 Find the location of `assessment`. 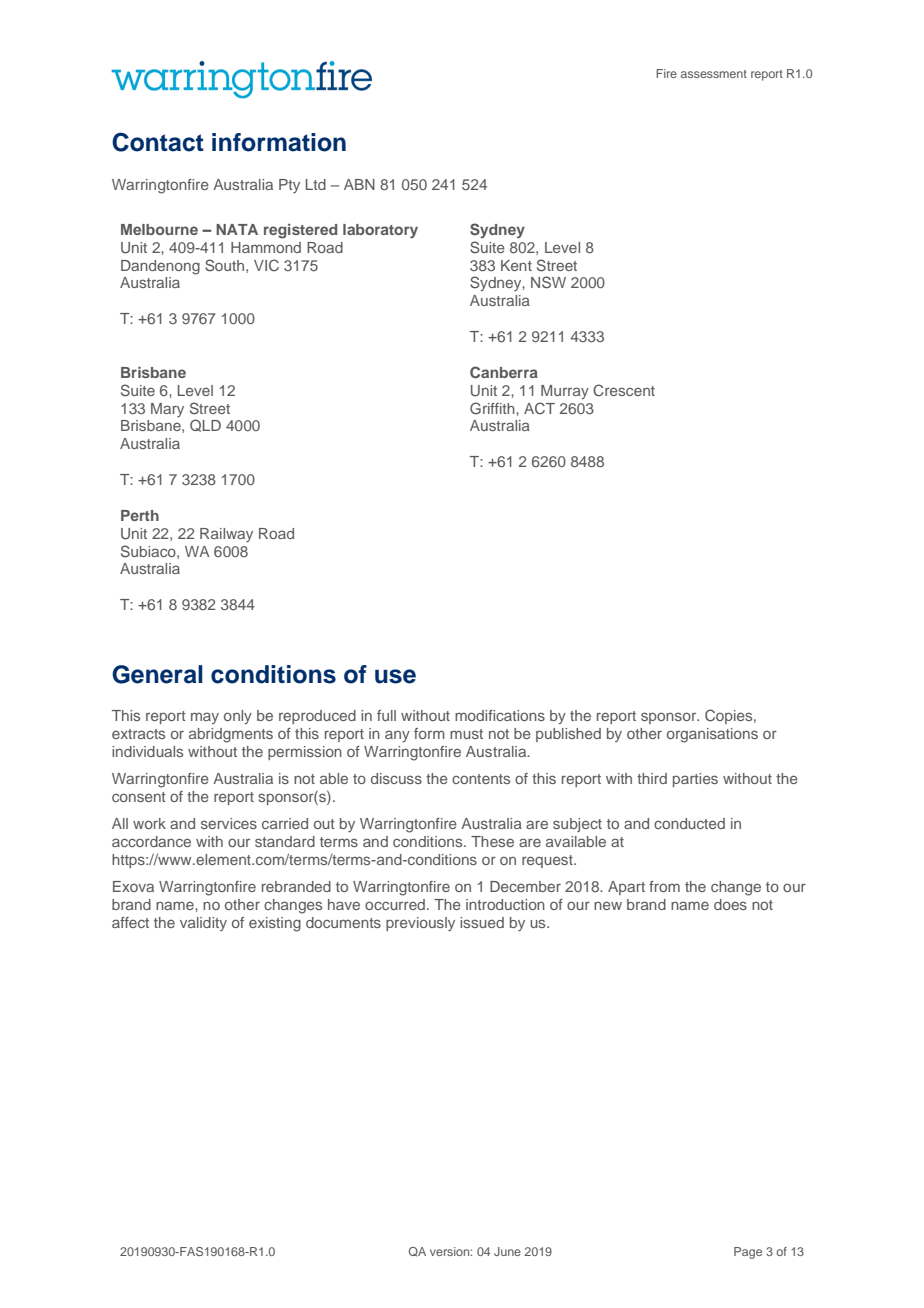

assessment is located at coordinates (714, 74).
